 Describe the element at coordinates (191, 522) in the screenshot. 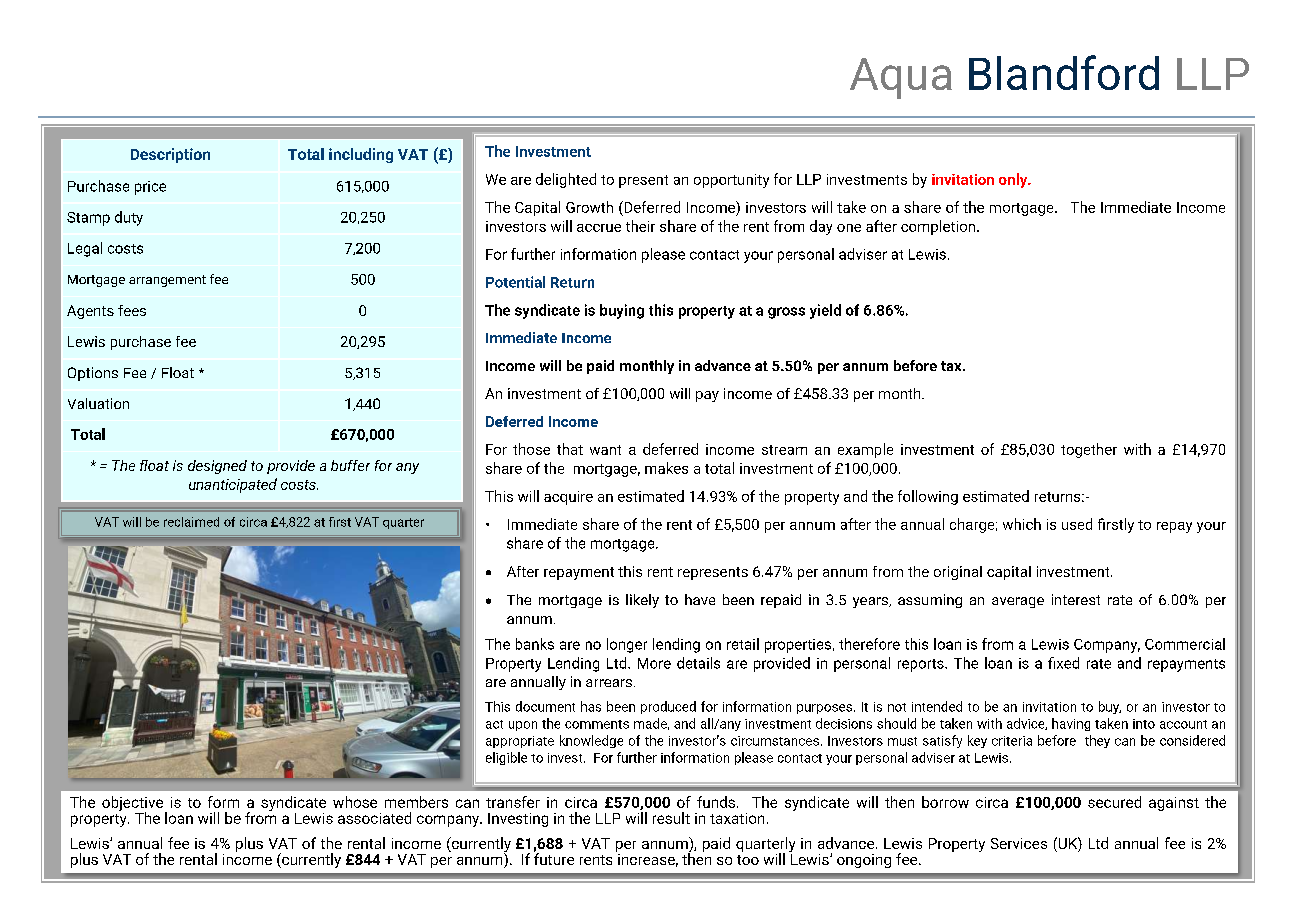

I see `reclaimed` at that location.
